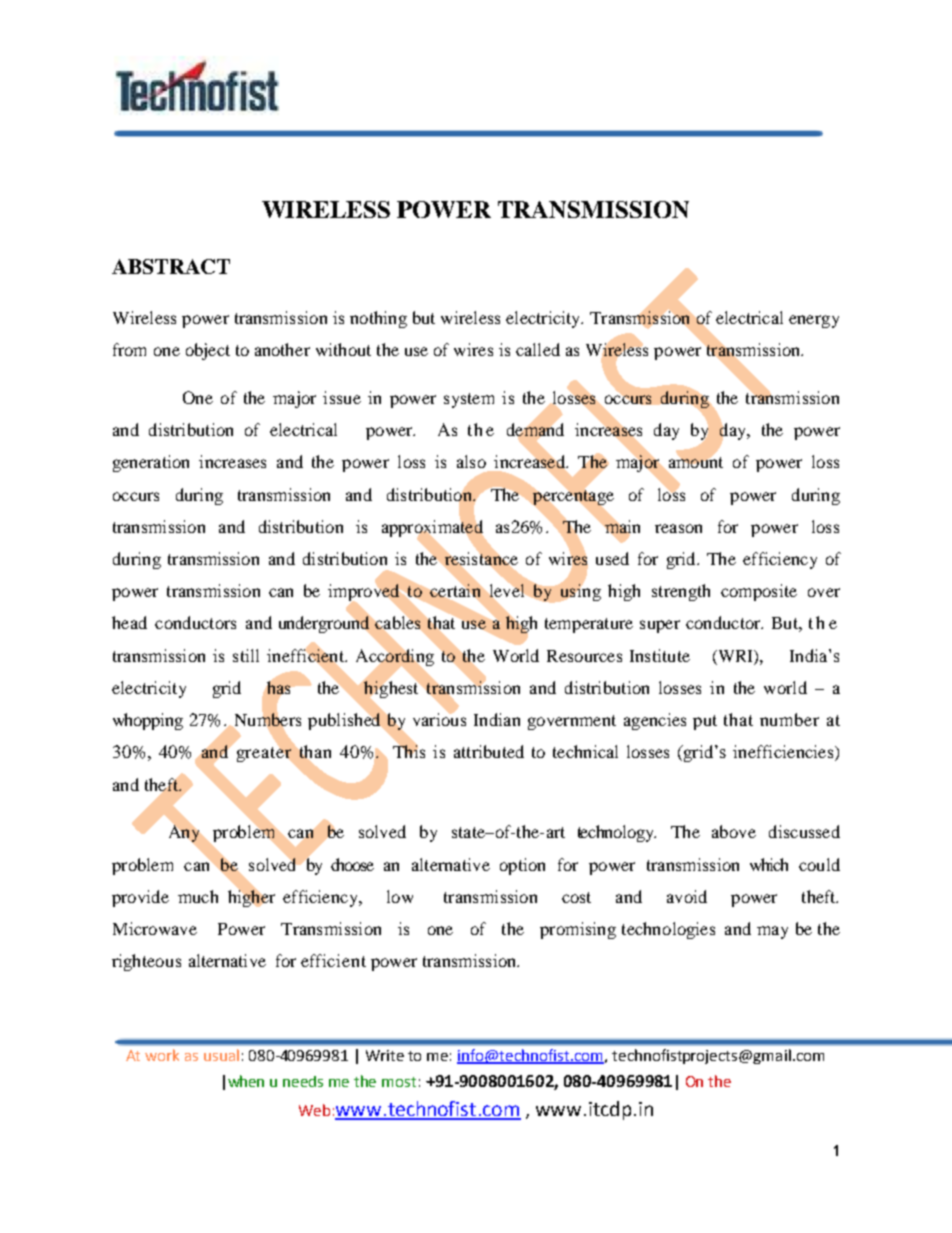 Image resolution: width=952 pixels, height=1233 pixels. I want to click on most, so click(399, 1082).
